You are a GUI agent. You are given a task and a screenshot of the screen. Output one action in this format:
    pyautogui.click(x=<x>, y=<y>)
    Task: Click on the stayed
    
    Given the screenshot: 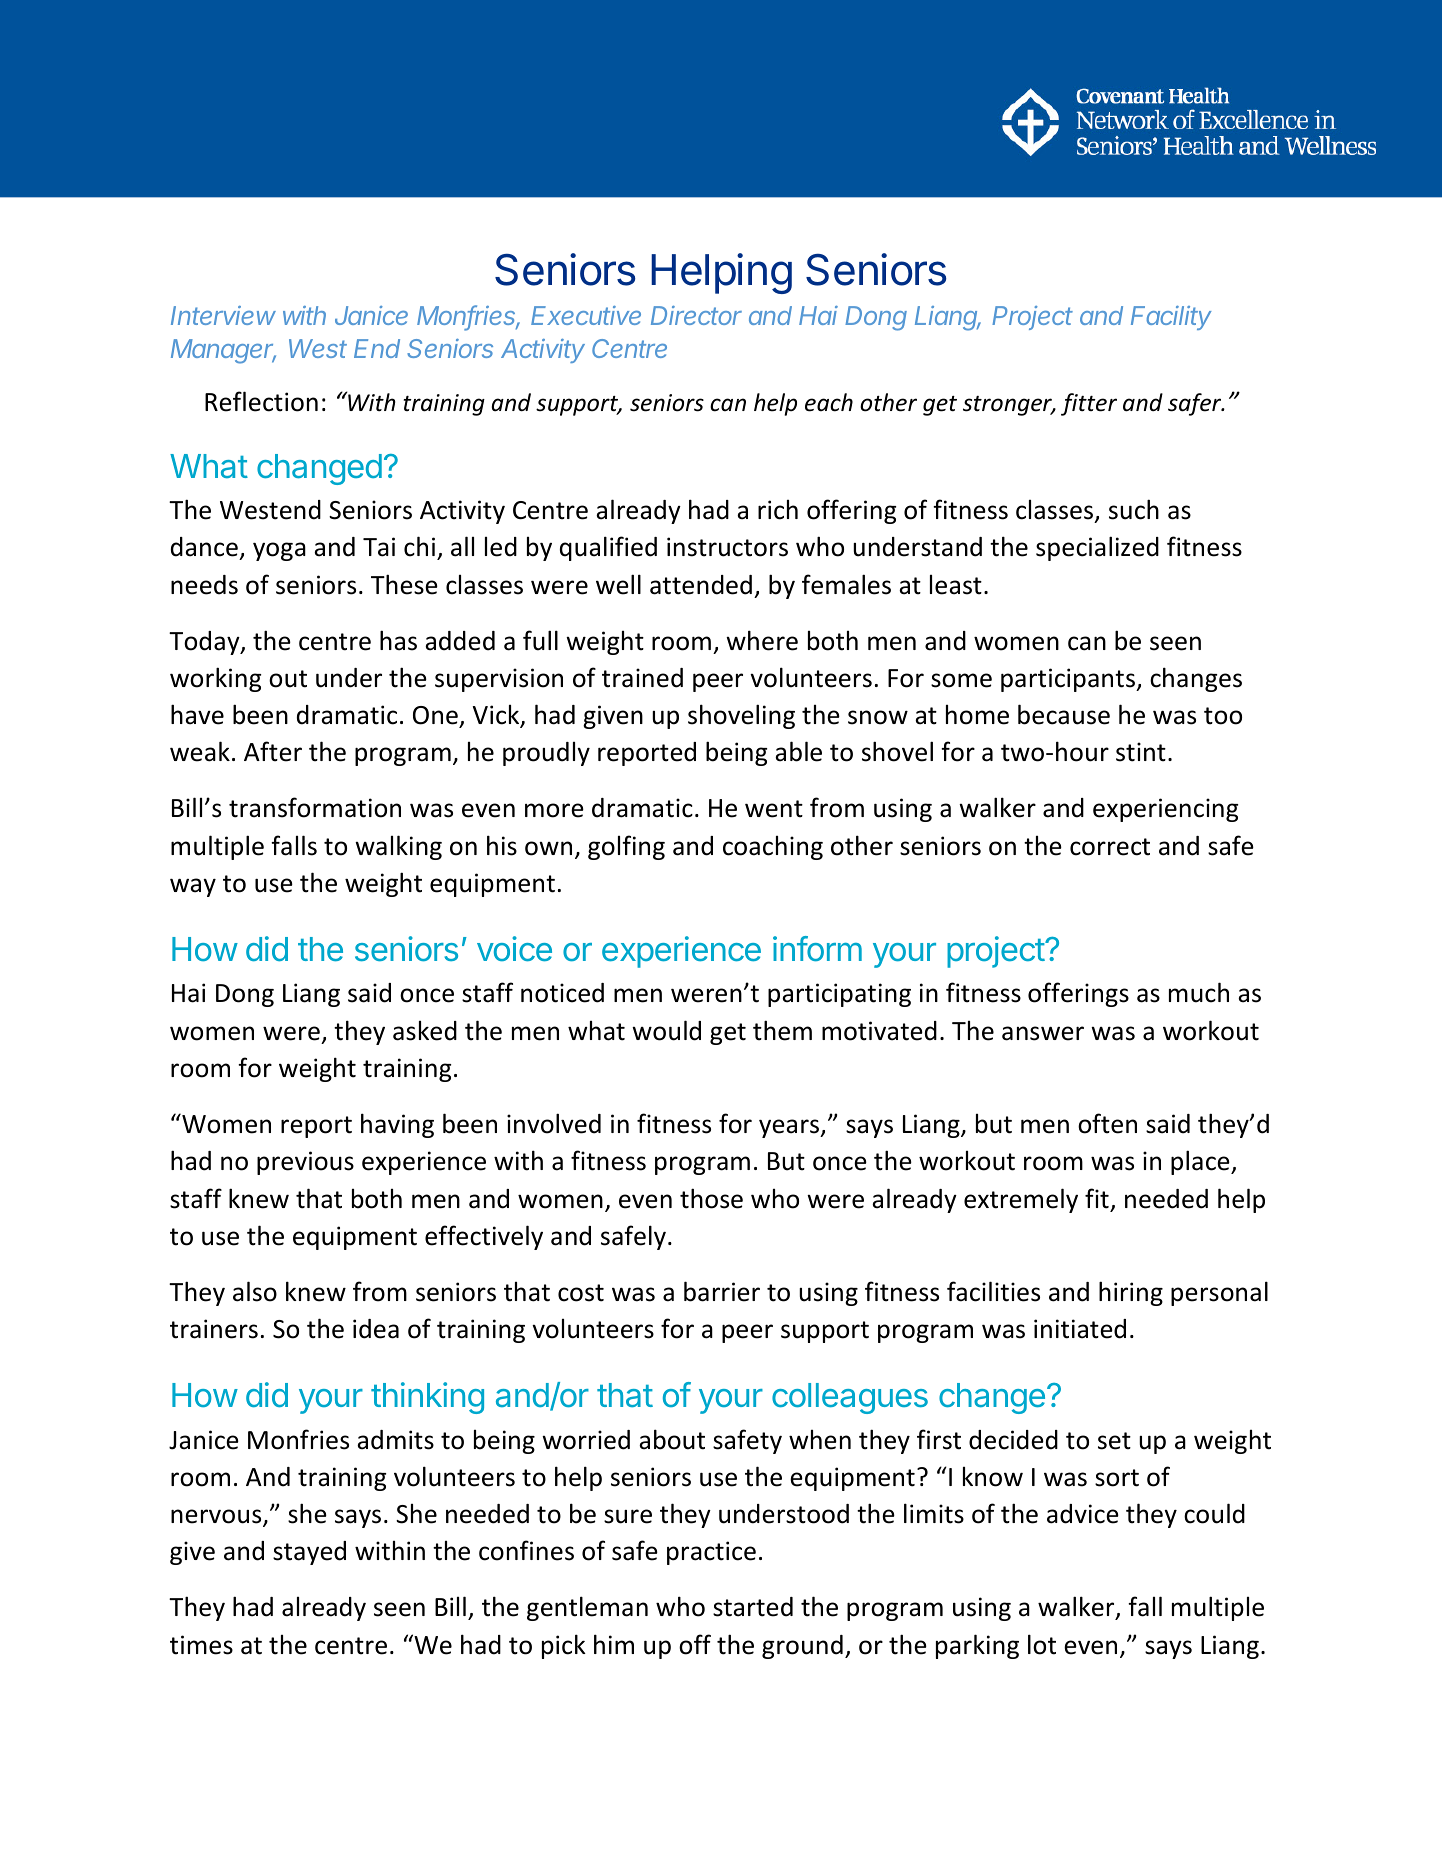 What is the action you would take?
    pyautogui.click(x=309, y=1553)
